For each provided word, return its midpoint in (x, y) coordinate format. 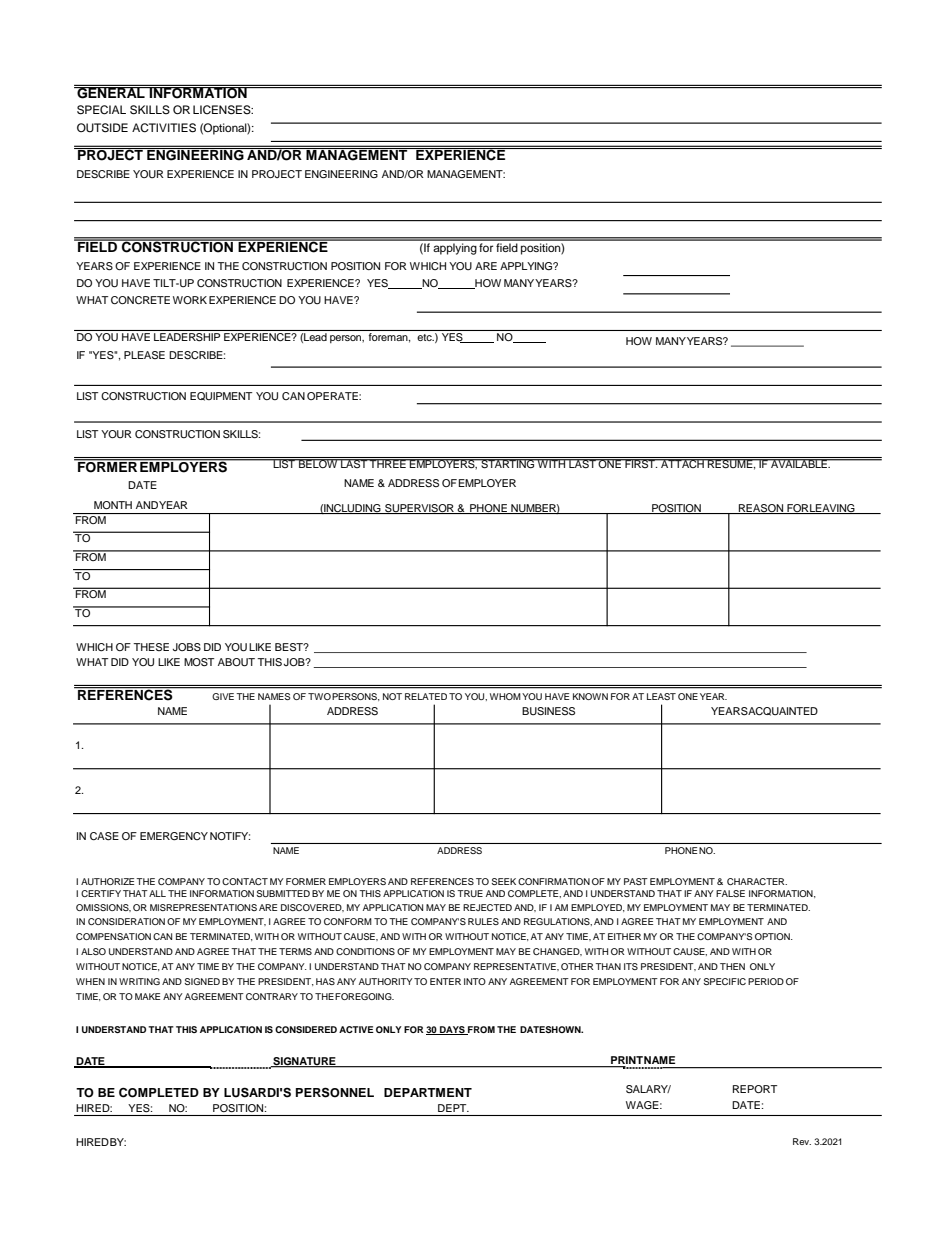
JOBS (187, 647)
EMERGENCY (174, 836)
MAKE (147, 996)
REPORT (755, 1089)
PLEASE (144, 355)
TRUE (470, 893)
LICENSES (223, 110)
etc (425, 337)
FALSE (730, 893)
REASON (761, 509)
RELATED (426, 696)
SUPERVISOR (419, 509)
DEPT (453, 1108)
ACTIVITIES (164, 128)
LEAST (661, 696)
